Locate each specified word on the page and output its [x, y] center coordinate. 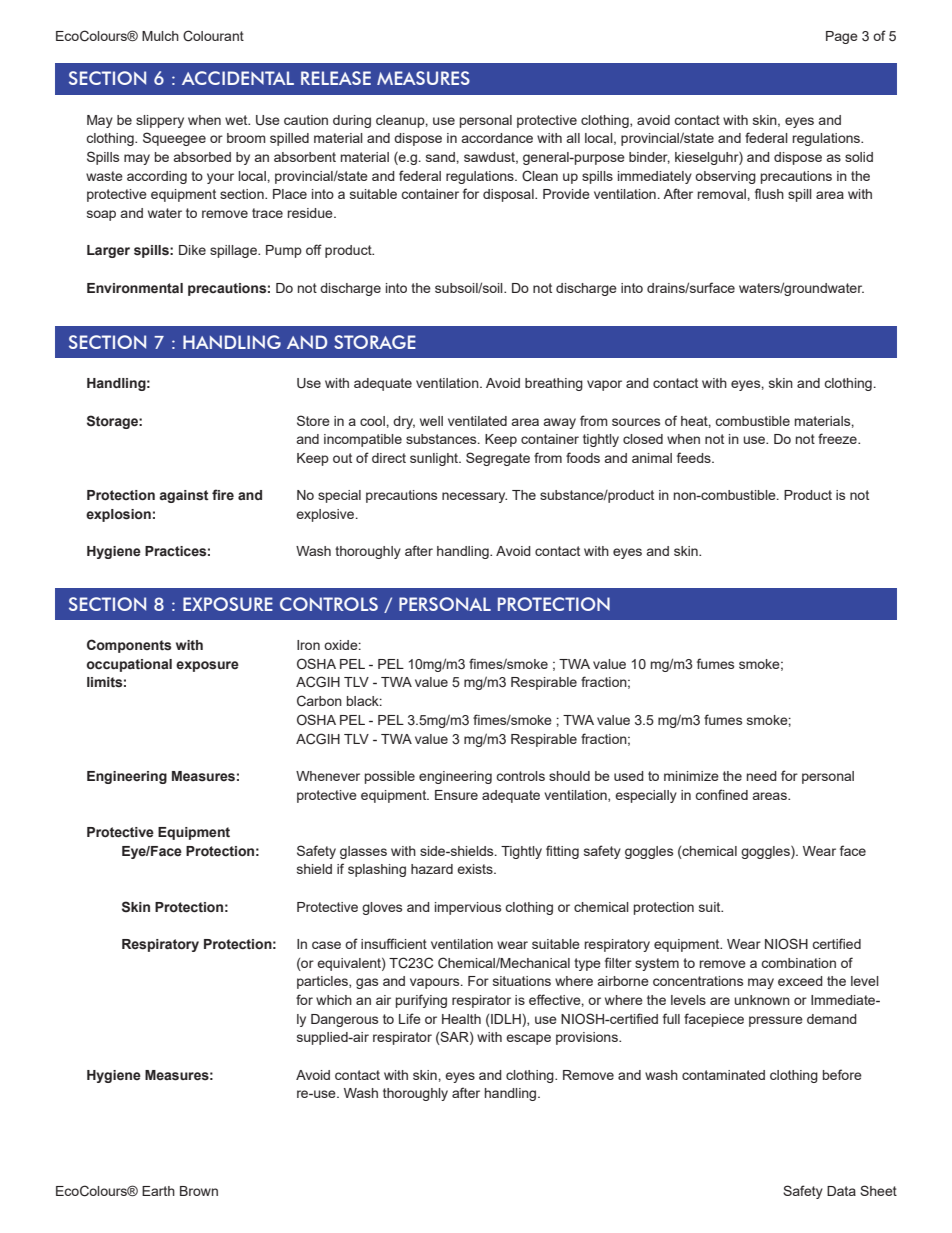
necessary [474, 497]
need [762, 776]
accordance [497, 138]
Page [842, 37]
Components [129, 646]
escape [528, 1039]
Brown [199, 1191]
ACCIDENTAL [238, 78]
